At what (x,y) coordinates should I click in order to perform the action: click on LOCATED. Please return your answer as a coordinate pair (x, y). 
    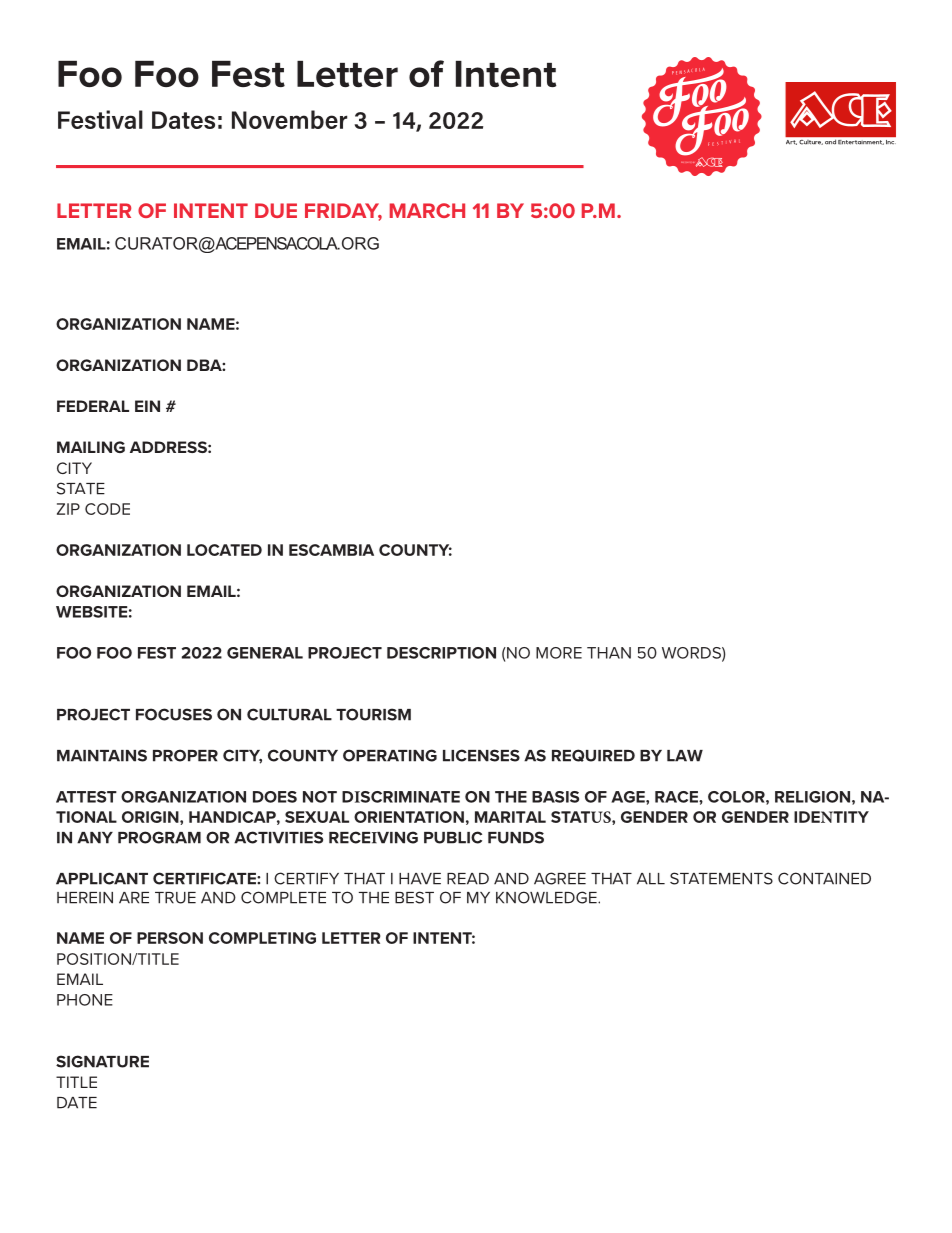
    Looking at the image, I should click on (224, 550).
